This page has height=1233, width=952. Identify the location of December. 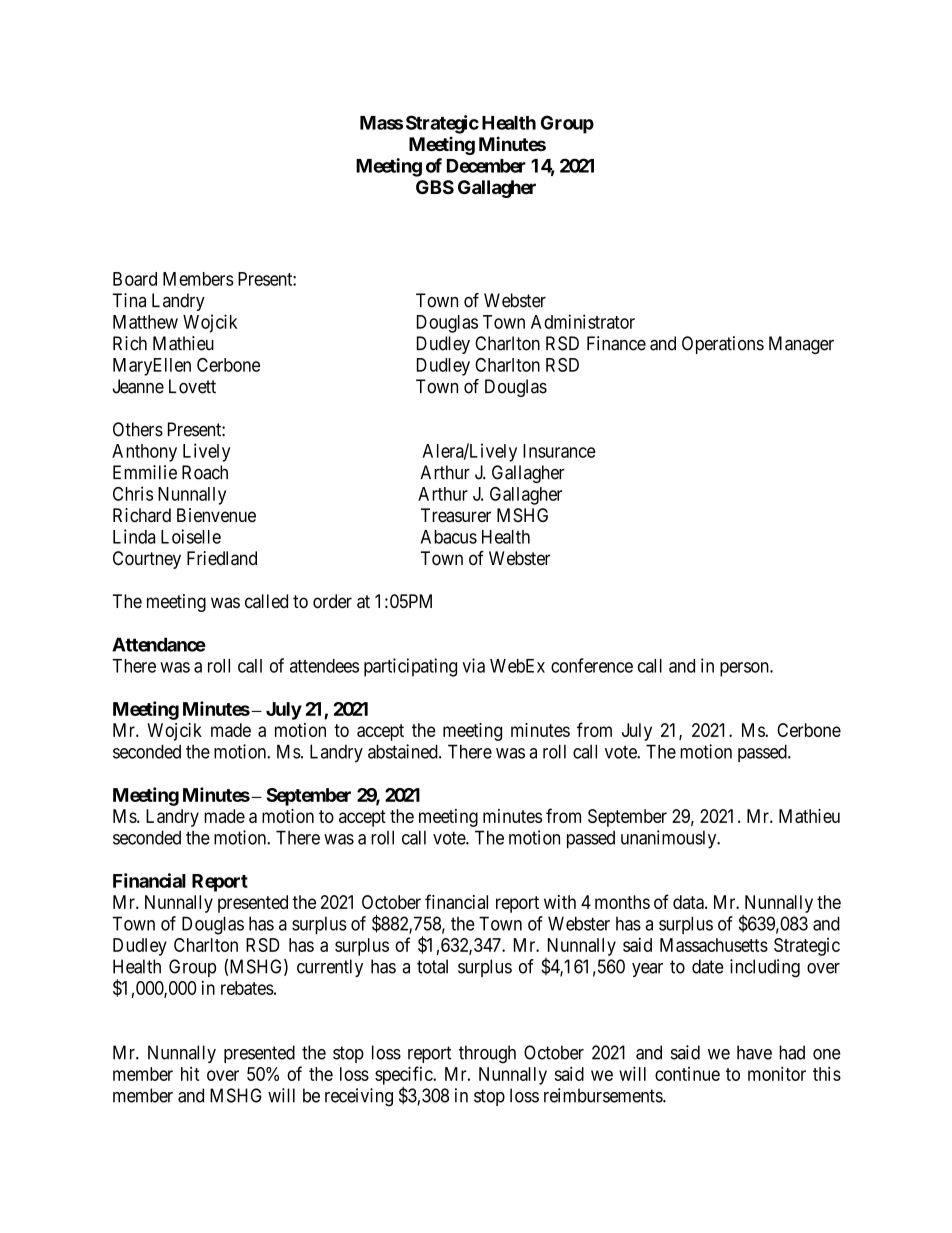
(486, 166).
